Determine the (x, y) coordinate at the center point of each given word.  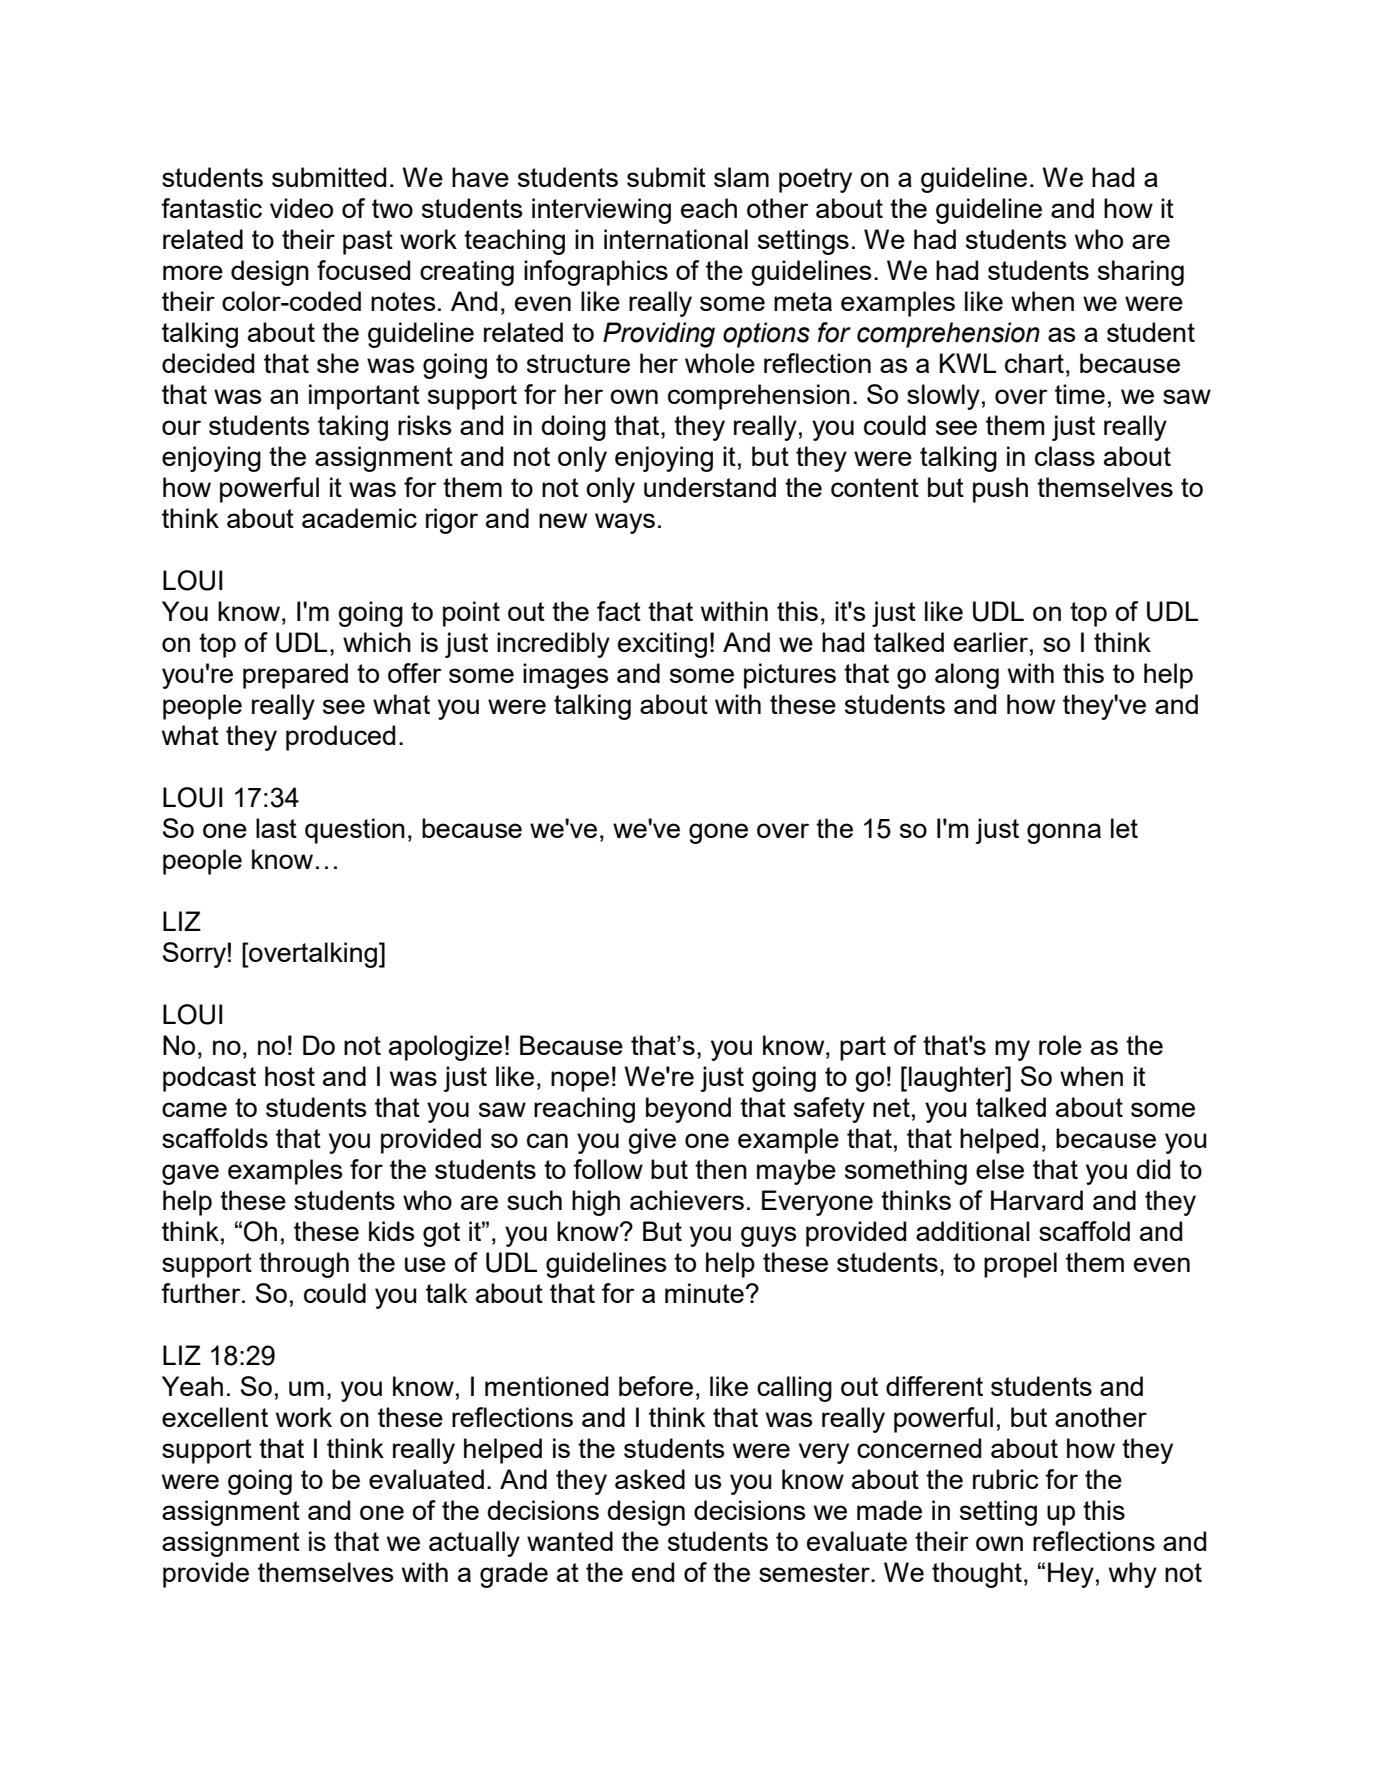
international (676, 239)
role (1060, 1045)
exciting (662, 645)
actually (474, 1544)
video (301, 208)
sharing (1141, 273)
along (967, 676)
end (653, 1572)
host (290, 1076)
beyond (688, 1110)
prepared (295, 676)
